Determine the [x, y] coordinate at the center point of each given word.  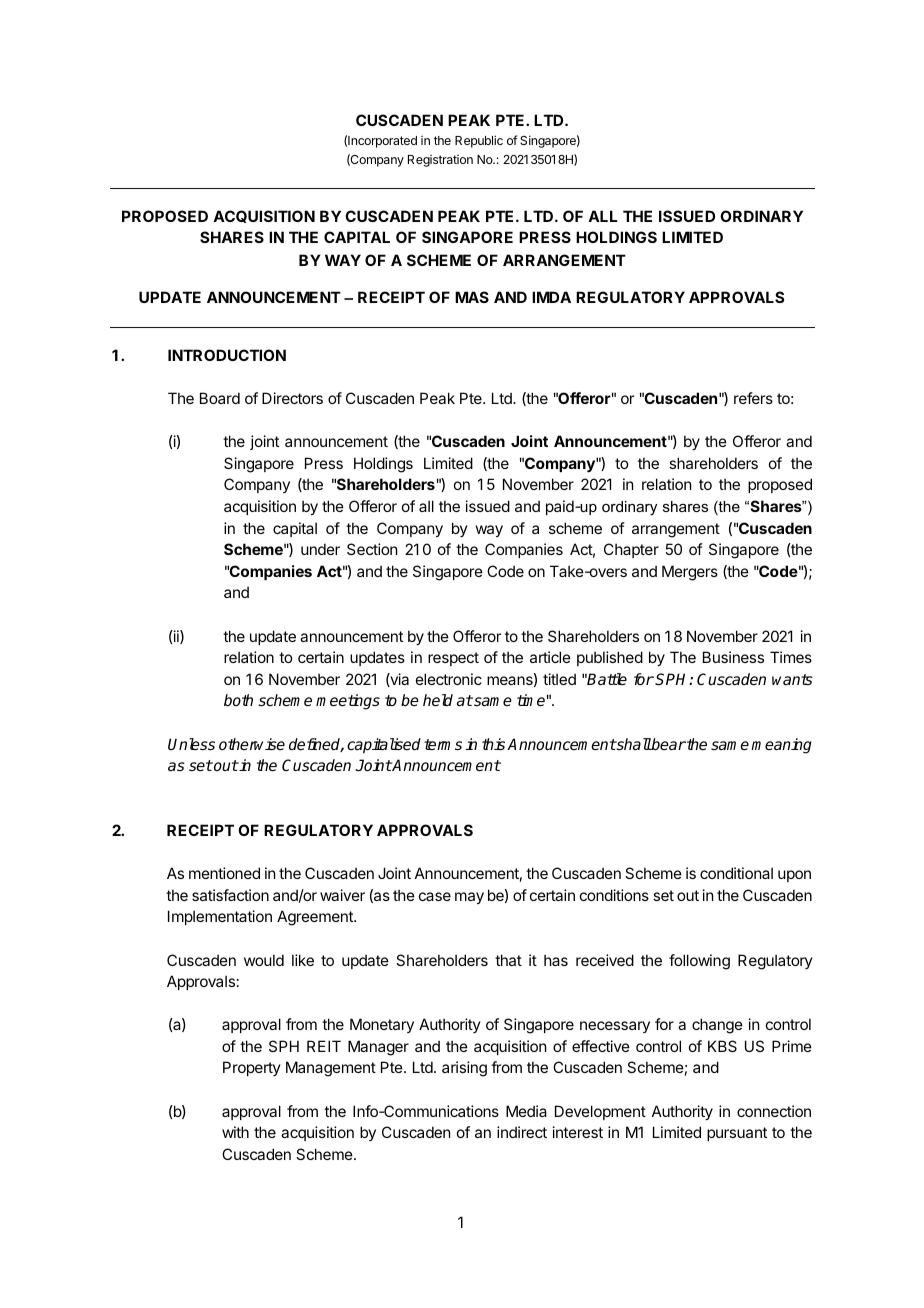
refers [753, 398]
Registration [440, 161]
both [238, 700]
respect [453, 659]
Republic [479, 141]
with [235, 1132]
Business [733, 657]
